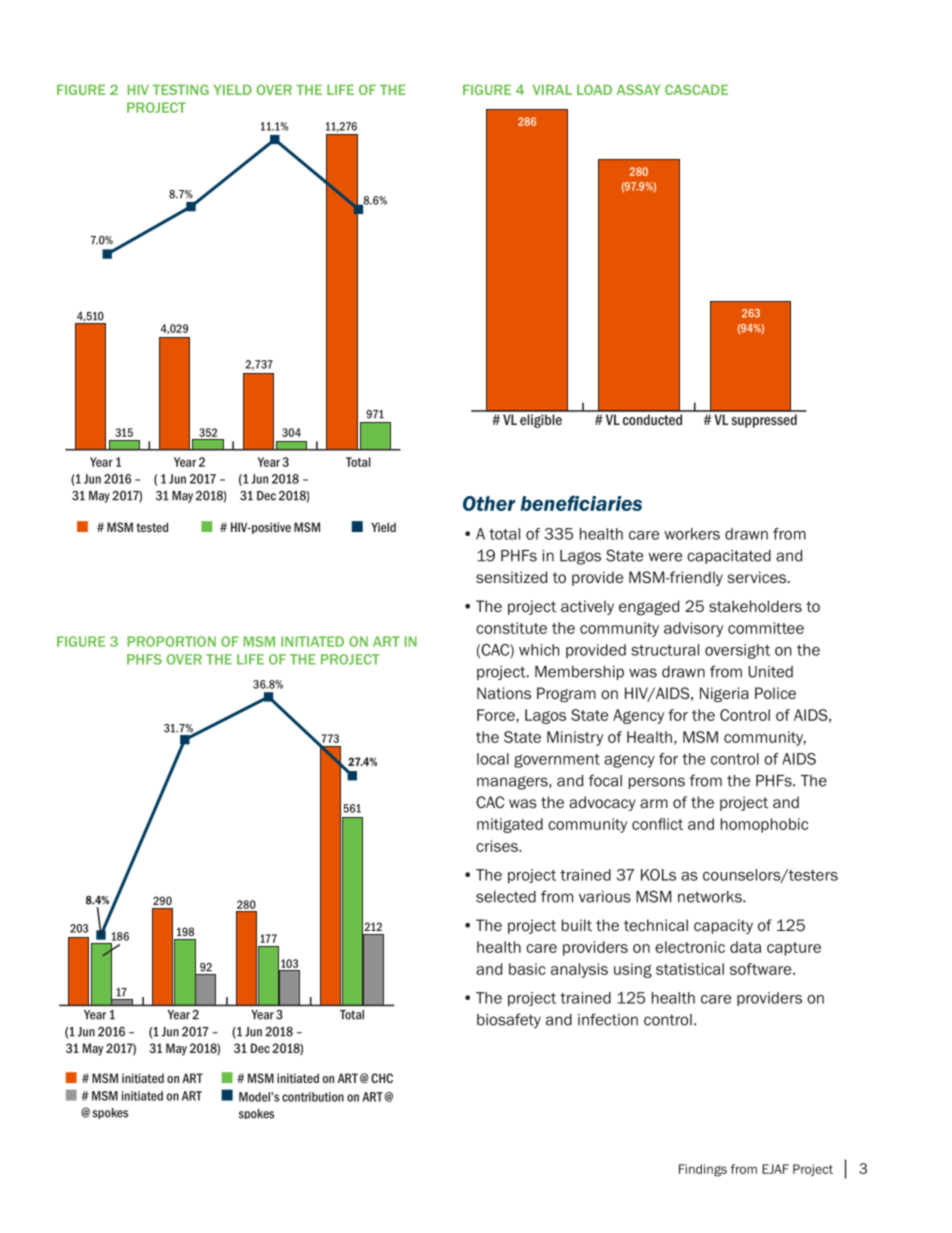 Image resolution: width=952 pixels, height=1233 pixels. Describe the element at coordinates (382, 1078) in the screenshot. I see `CHC` at that location.
